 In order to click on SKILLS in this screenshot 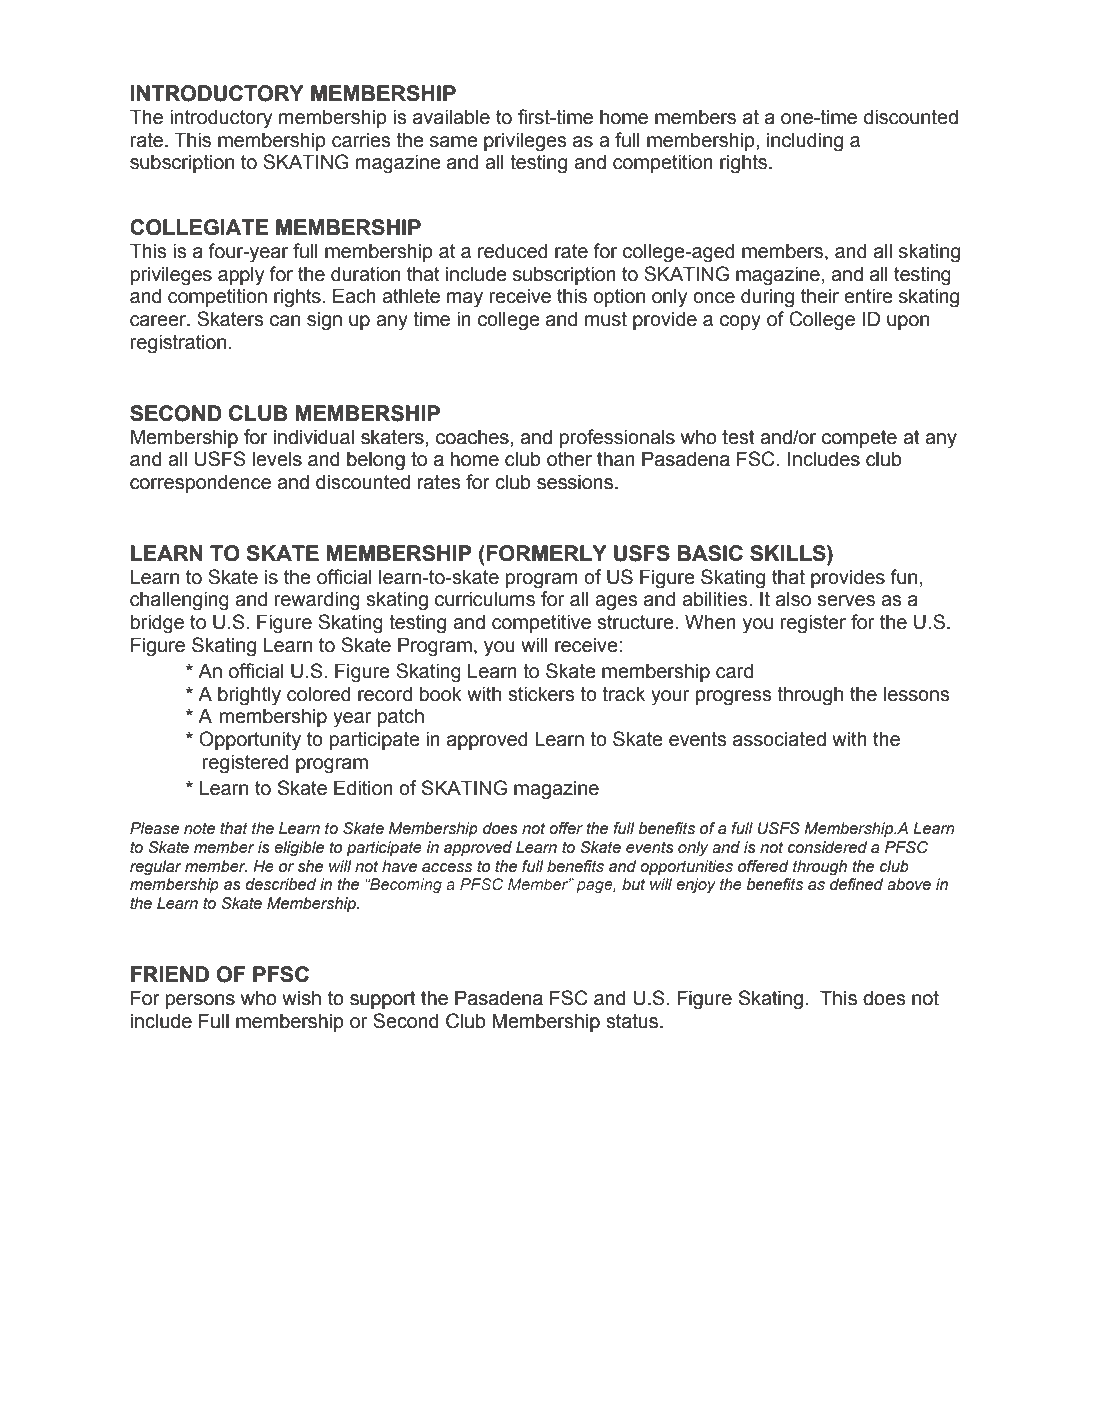, I will do `click(789, 553)`.
